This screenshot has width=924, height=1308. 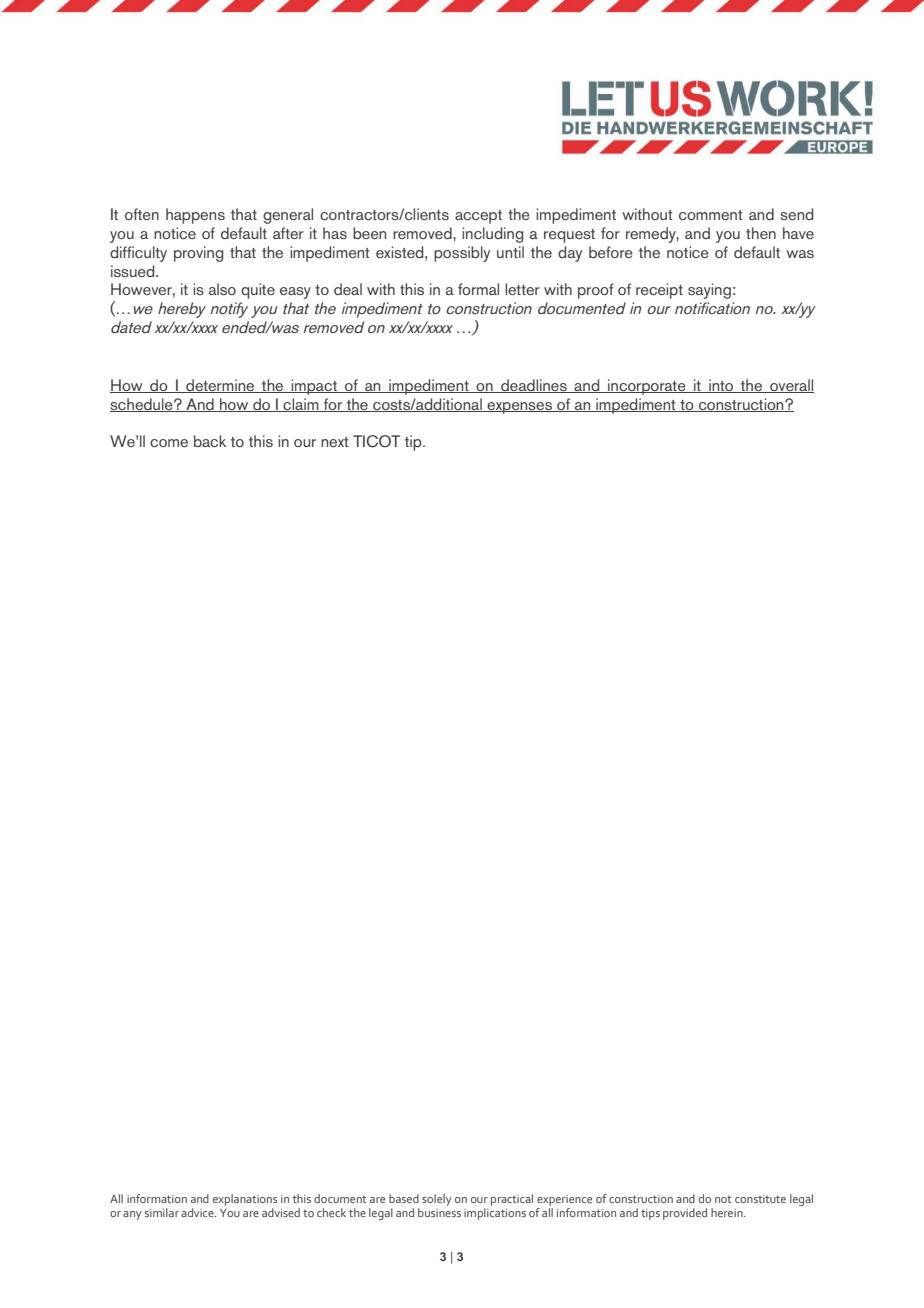 I want to click on possibly, so click(x=462, y=254).
